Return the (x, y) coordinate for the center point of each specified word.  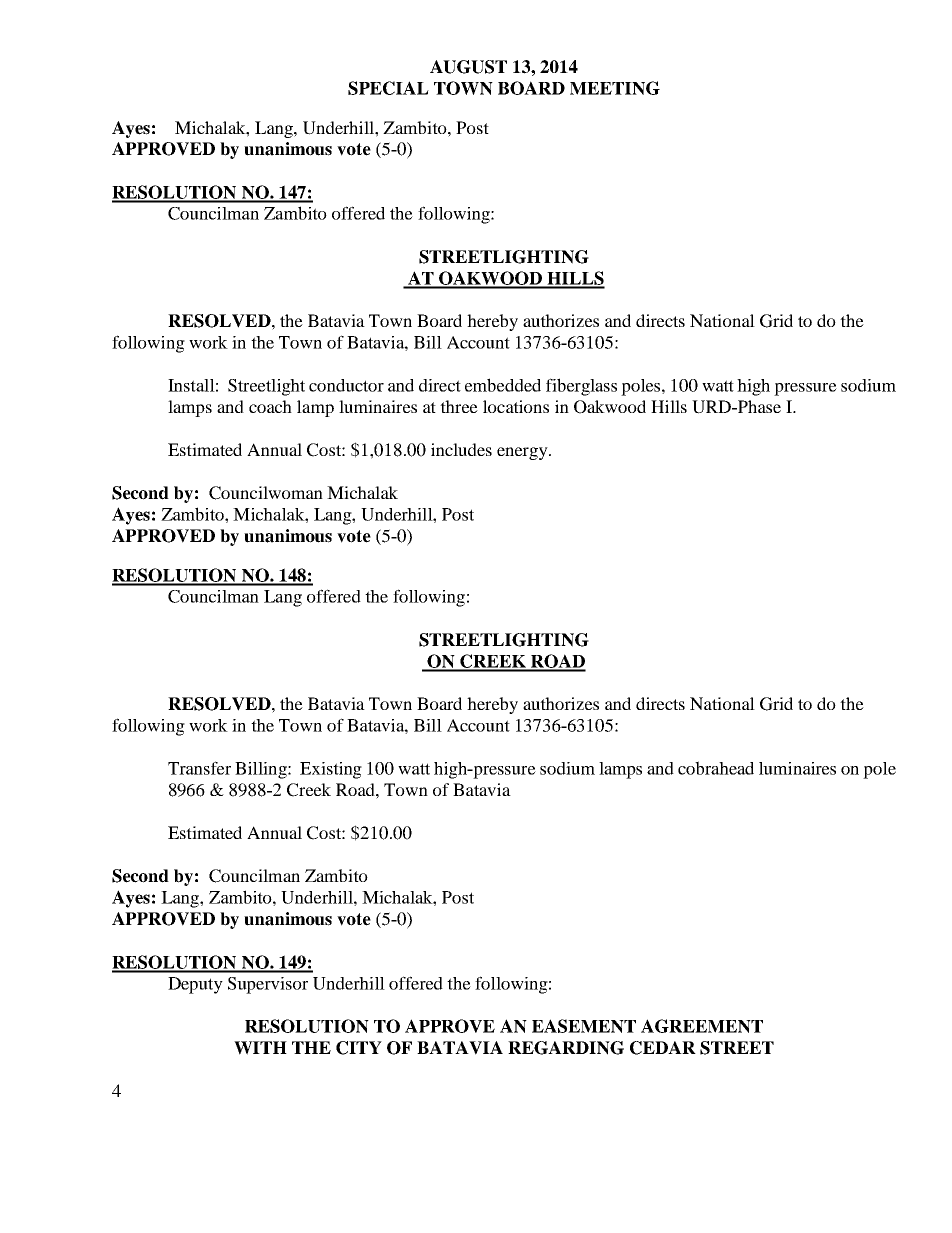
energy (523, 453)
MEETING (615, 88)
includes (461, 449)
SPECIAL (388, 88)
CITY (359, 1048)
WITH (260, 1048)
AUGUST (468, 67)
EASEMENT (584, 1026)
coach (270, 406)
